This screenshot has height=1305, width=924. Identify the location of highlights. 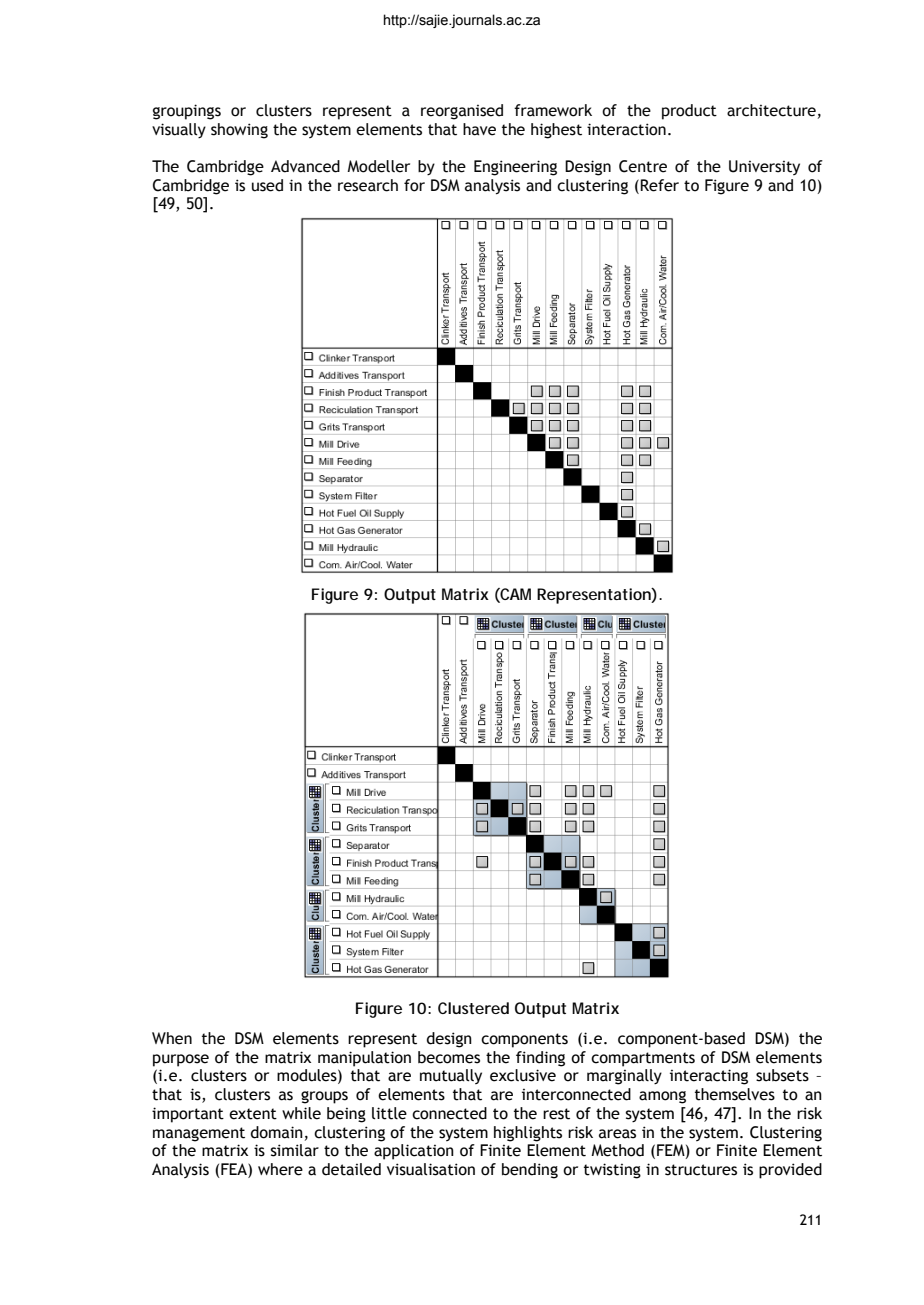
(528, 1134).
